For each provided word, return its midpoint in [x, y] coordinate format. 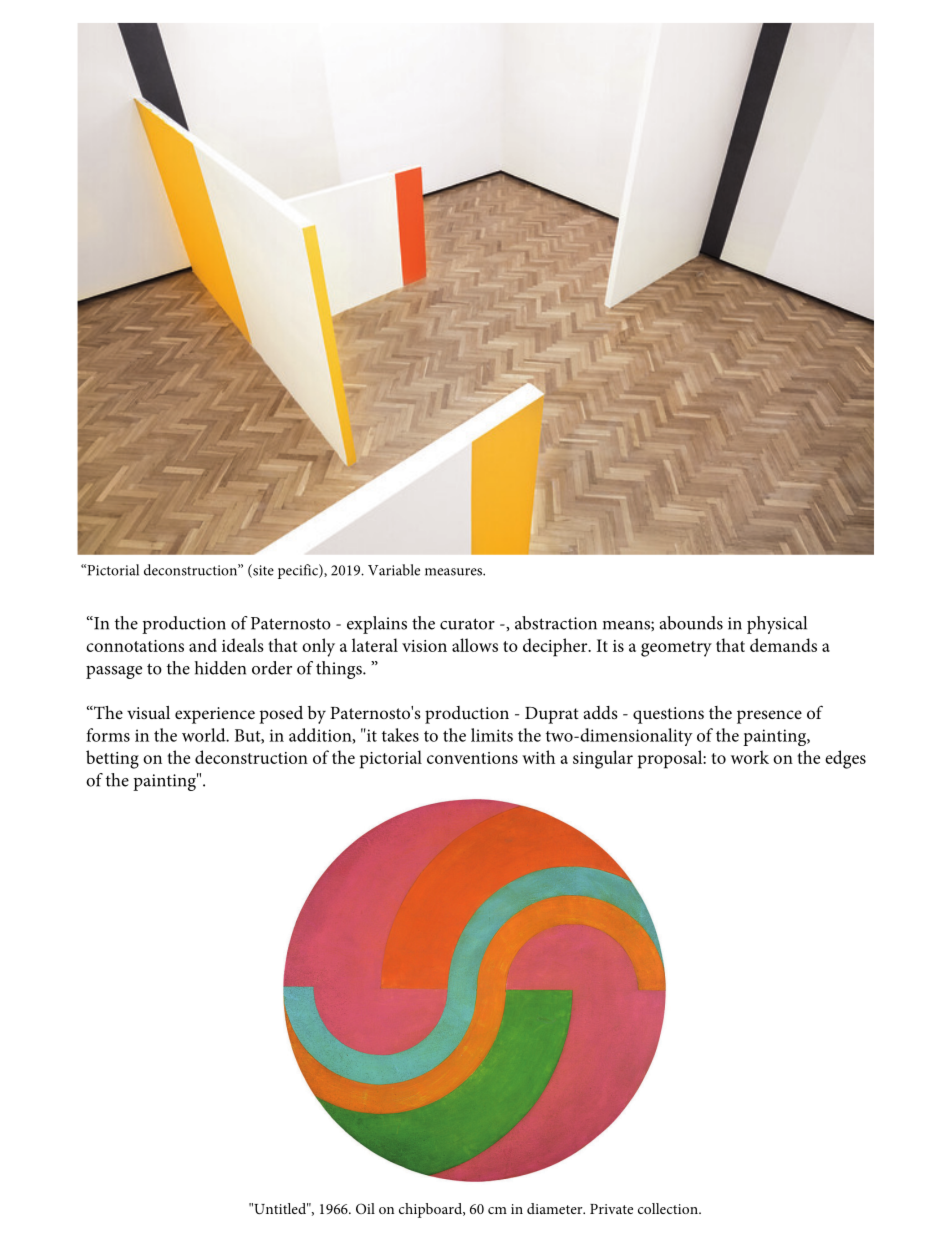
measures [454, 572]
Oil [365, 1208]
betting [112, 759]
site [262, 571]
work [750, 757]
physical [777, 625]
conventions [472, 758]
